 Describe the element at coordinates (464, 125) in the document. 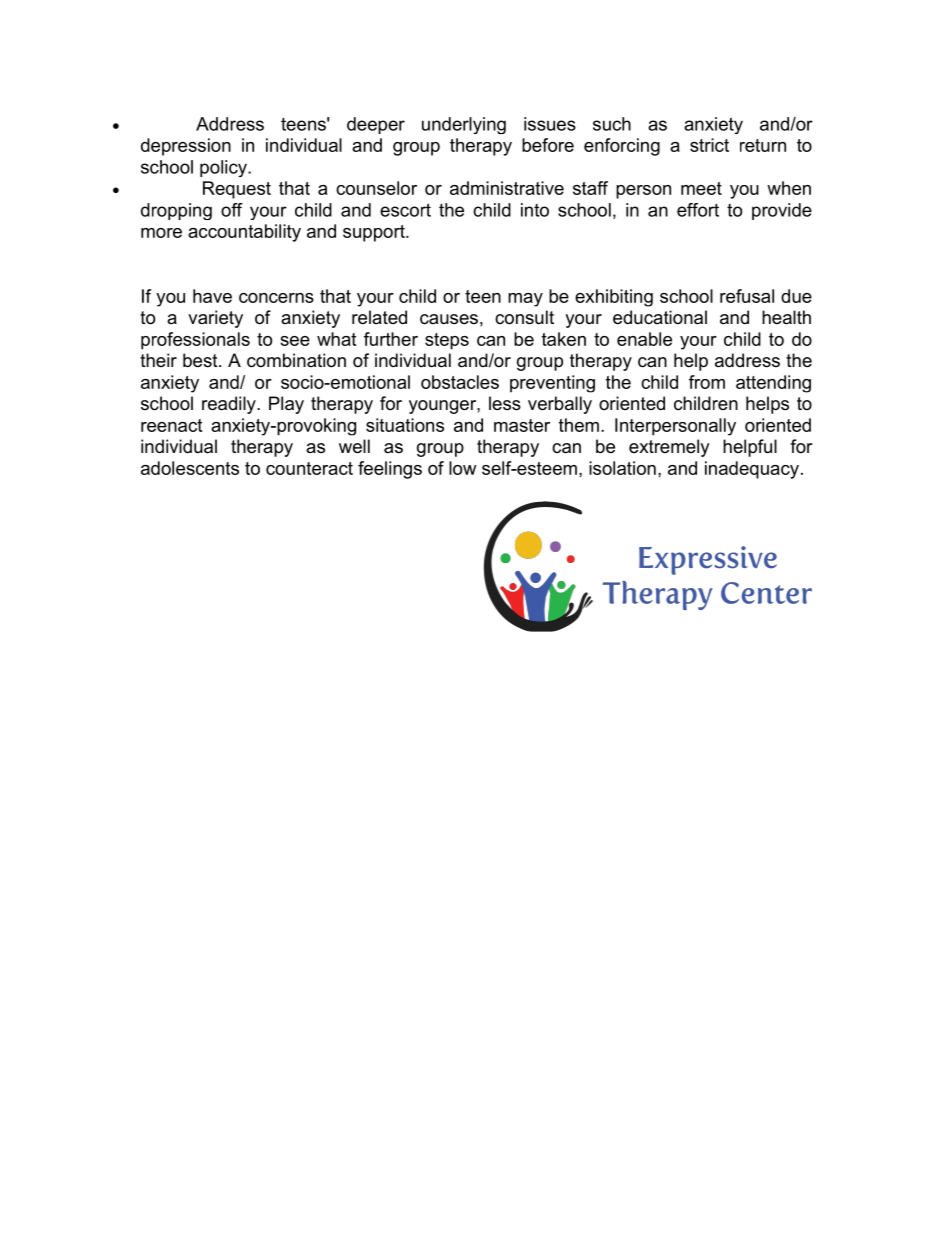

I see `underlying` at that location.
